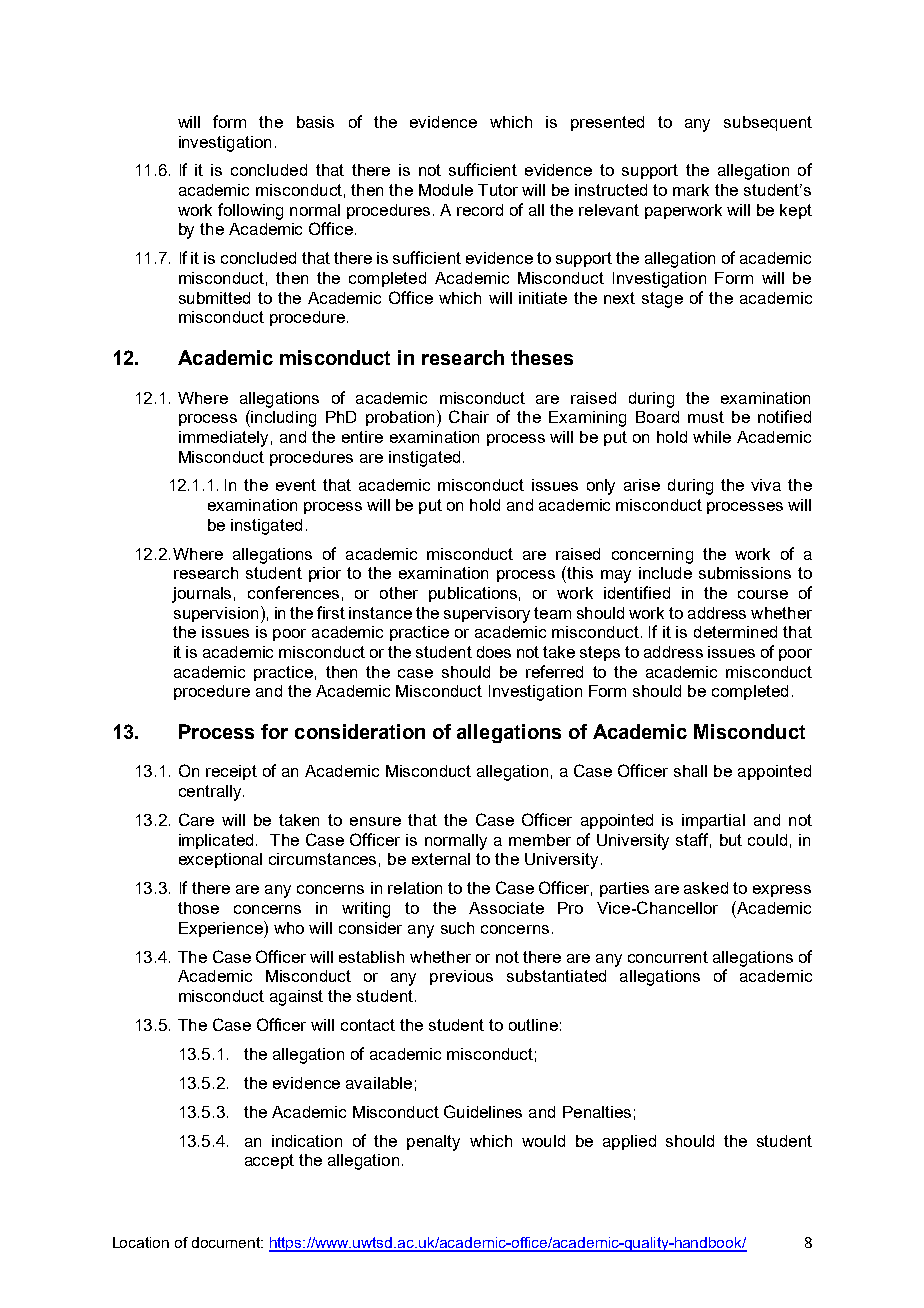 The width and height of the document is (924, 1308). I want to click on mark, so click(691, 190).
